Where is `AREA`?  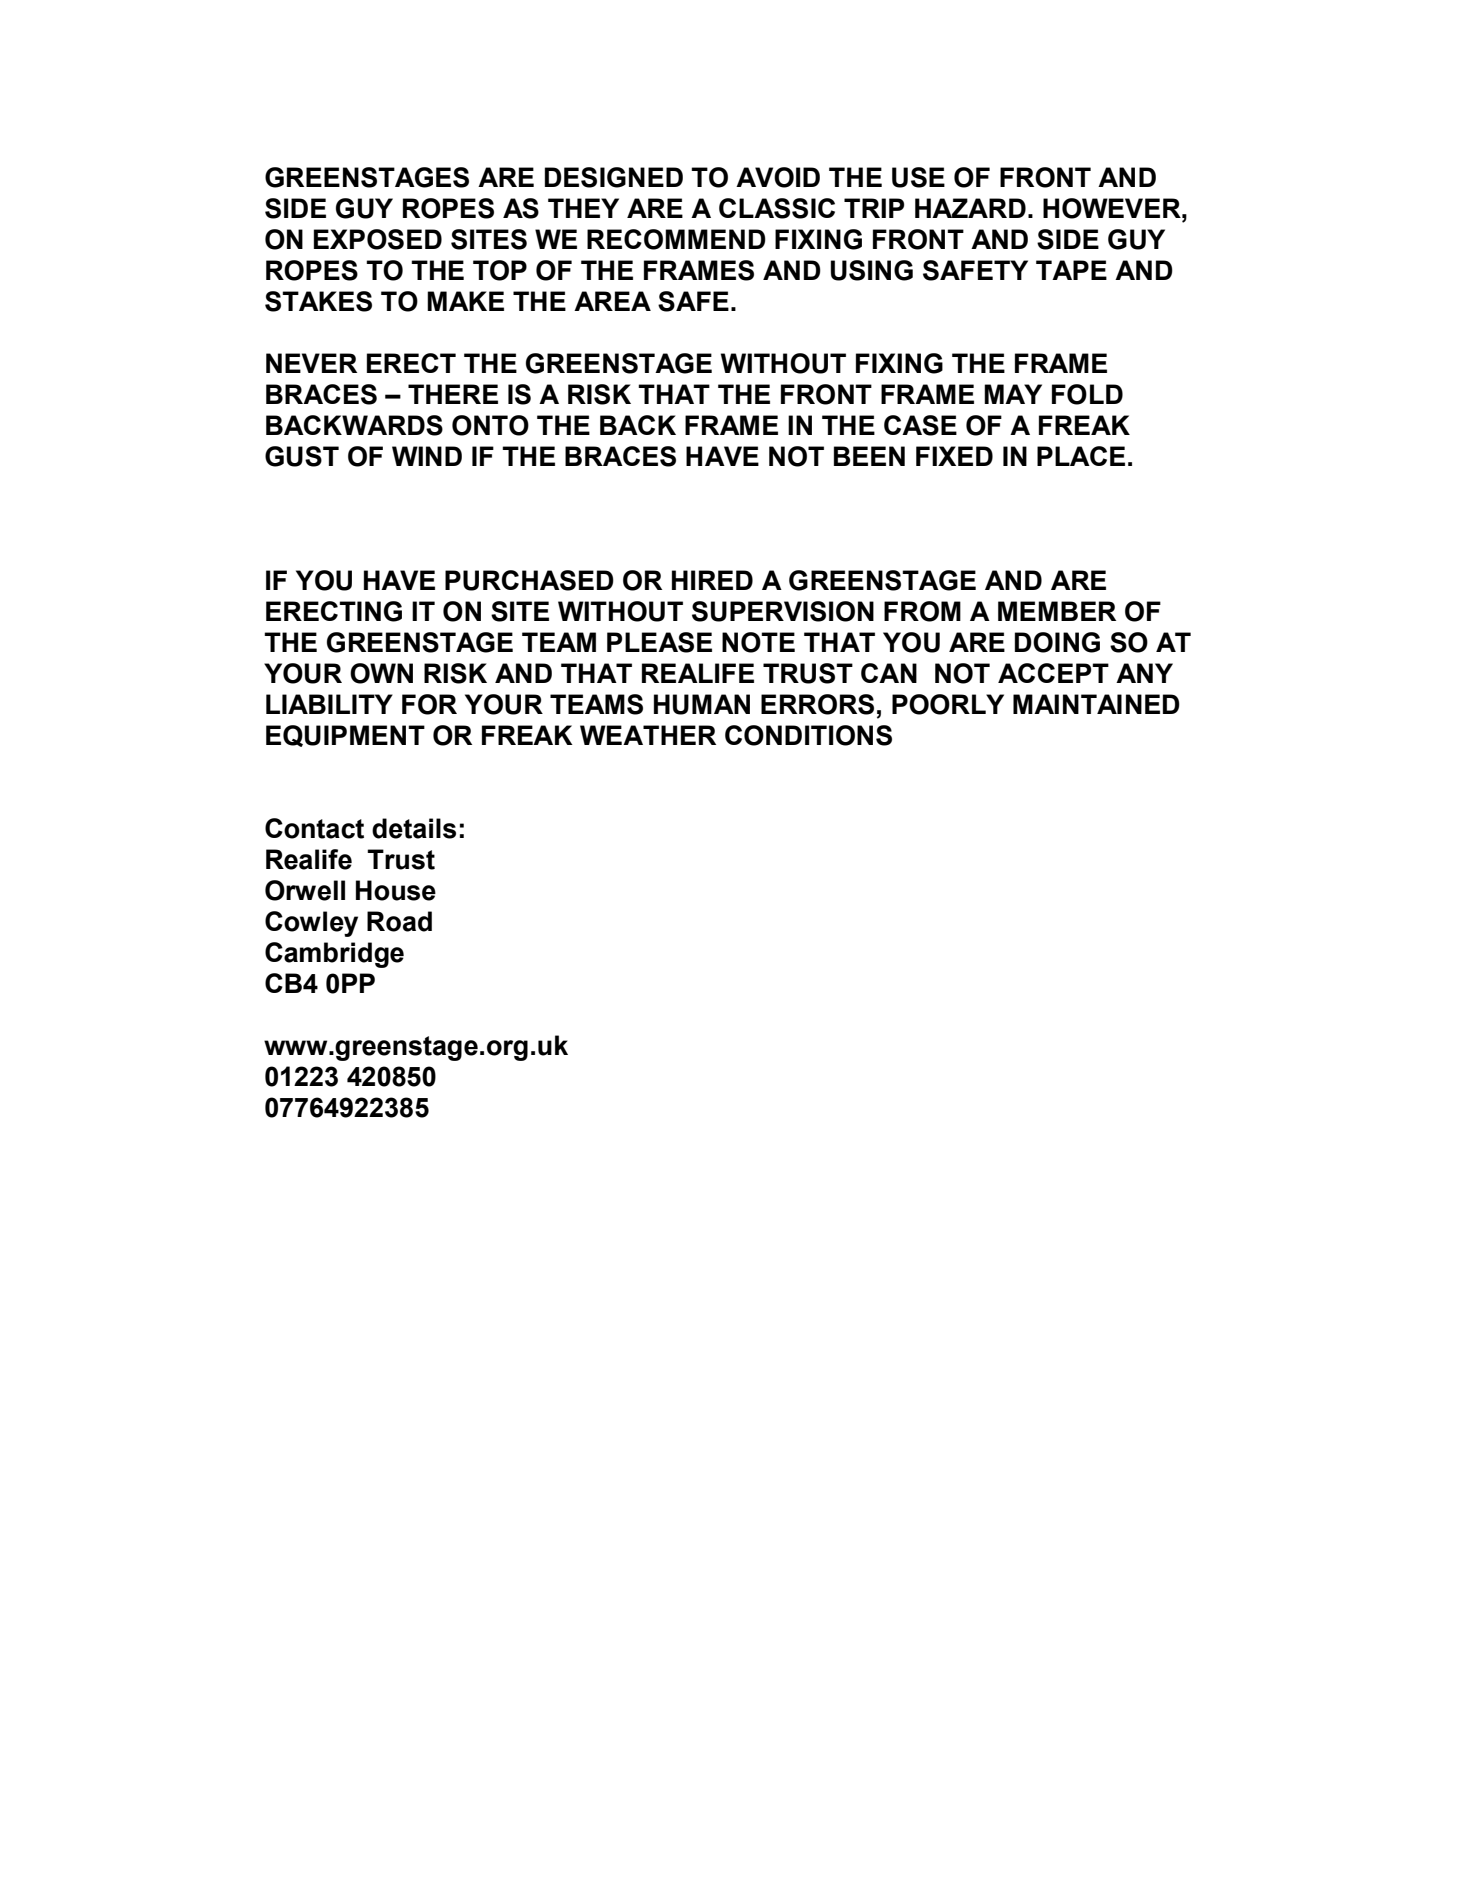
AREA is located at coordinates (612, 301).
